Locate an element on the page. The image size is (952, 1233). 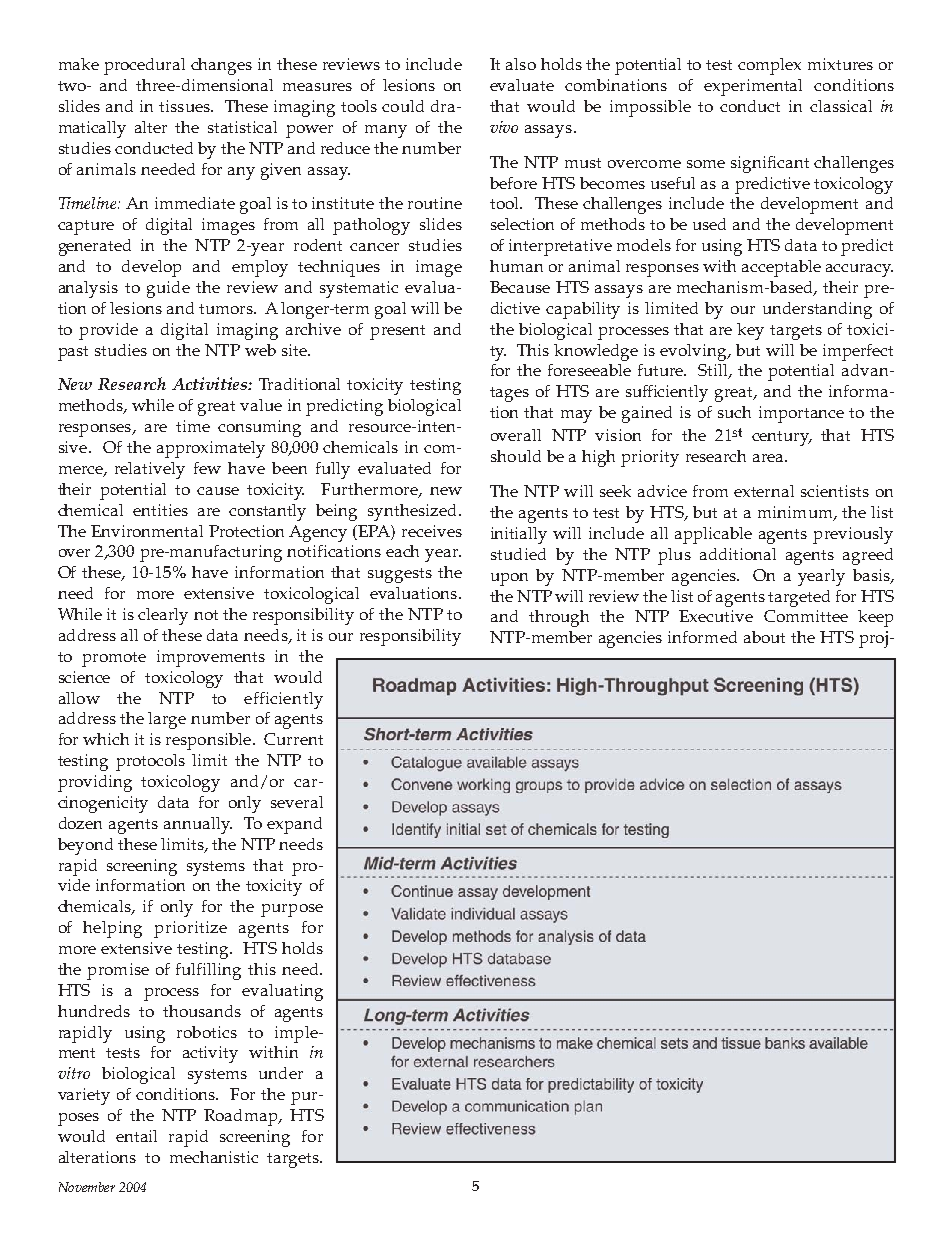
tissues is located at coordinates (185, 106).
